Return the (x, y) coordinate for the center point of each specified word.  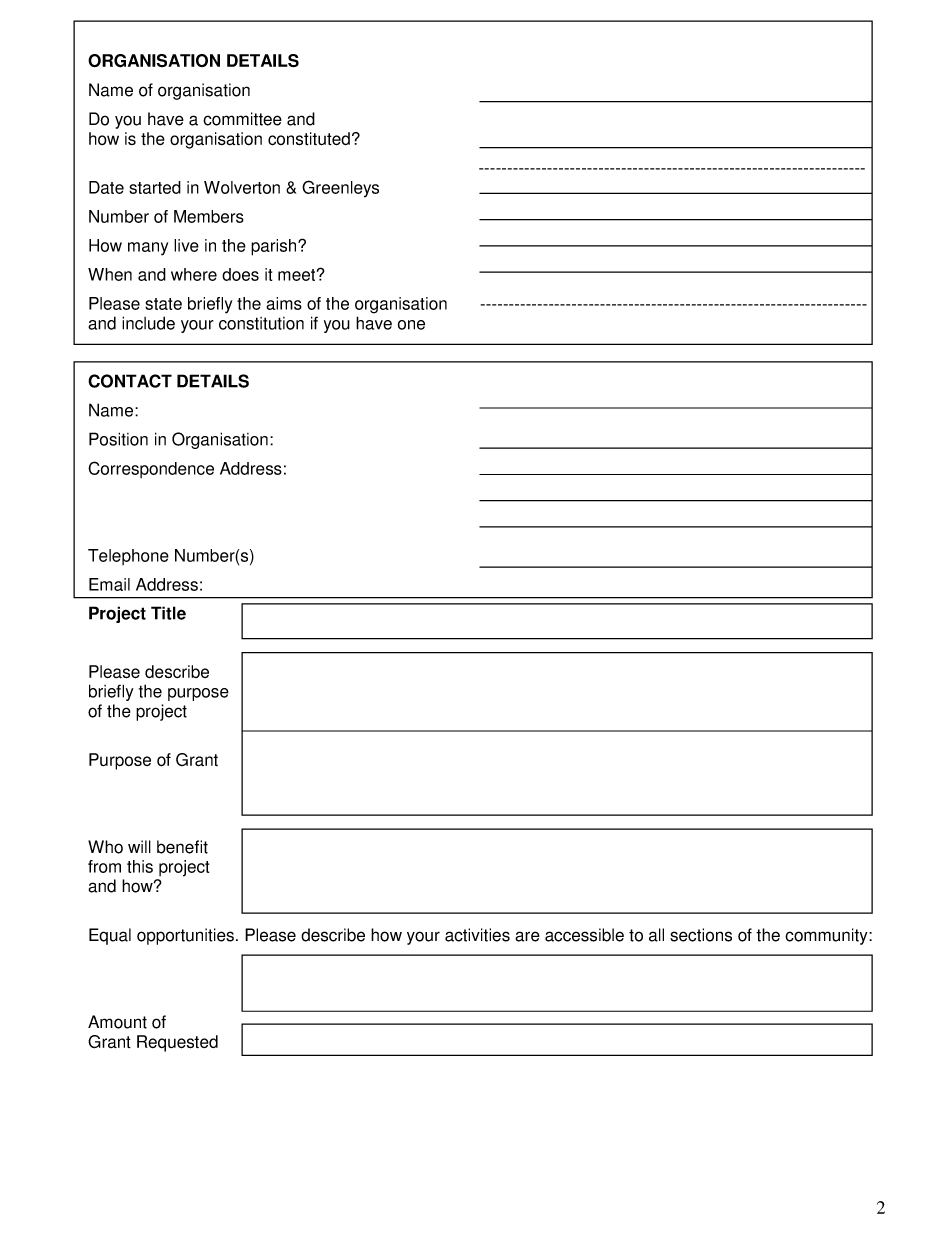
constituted (309, 139)
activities (477, 935)
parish (275, 247)
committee (242, 119)
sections (701, 935)
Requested (177, 1043)
